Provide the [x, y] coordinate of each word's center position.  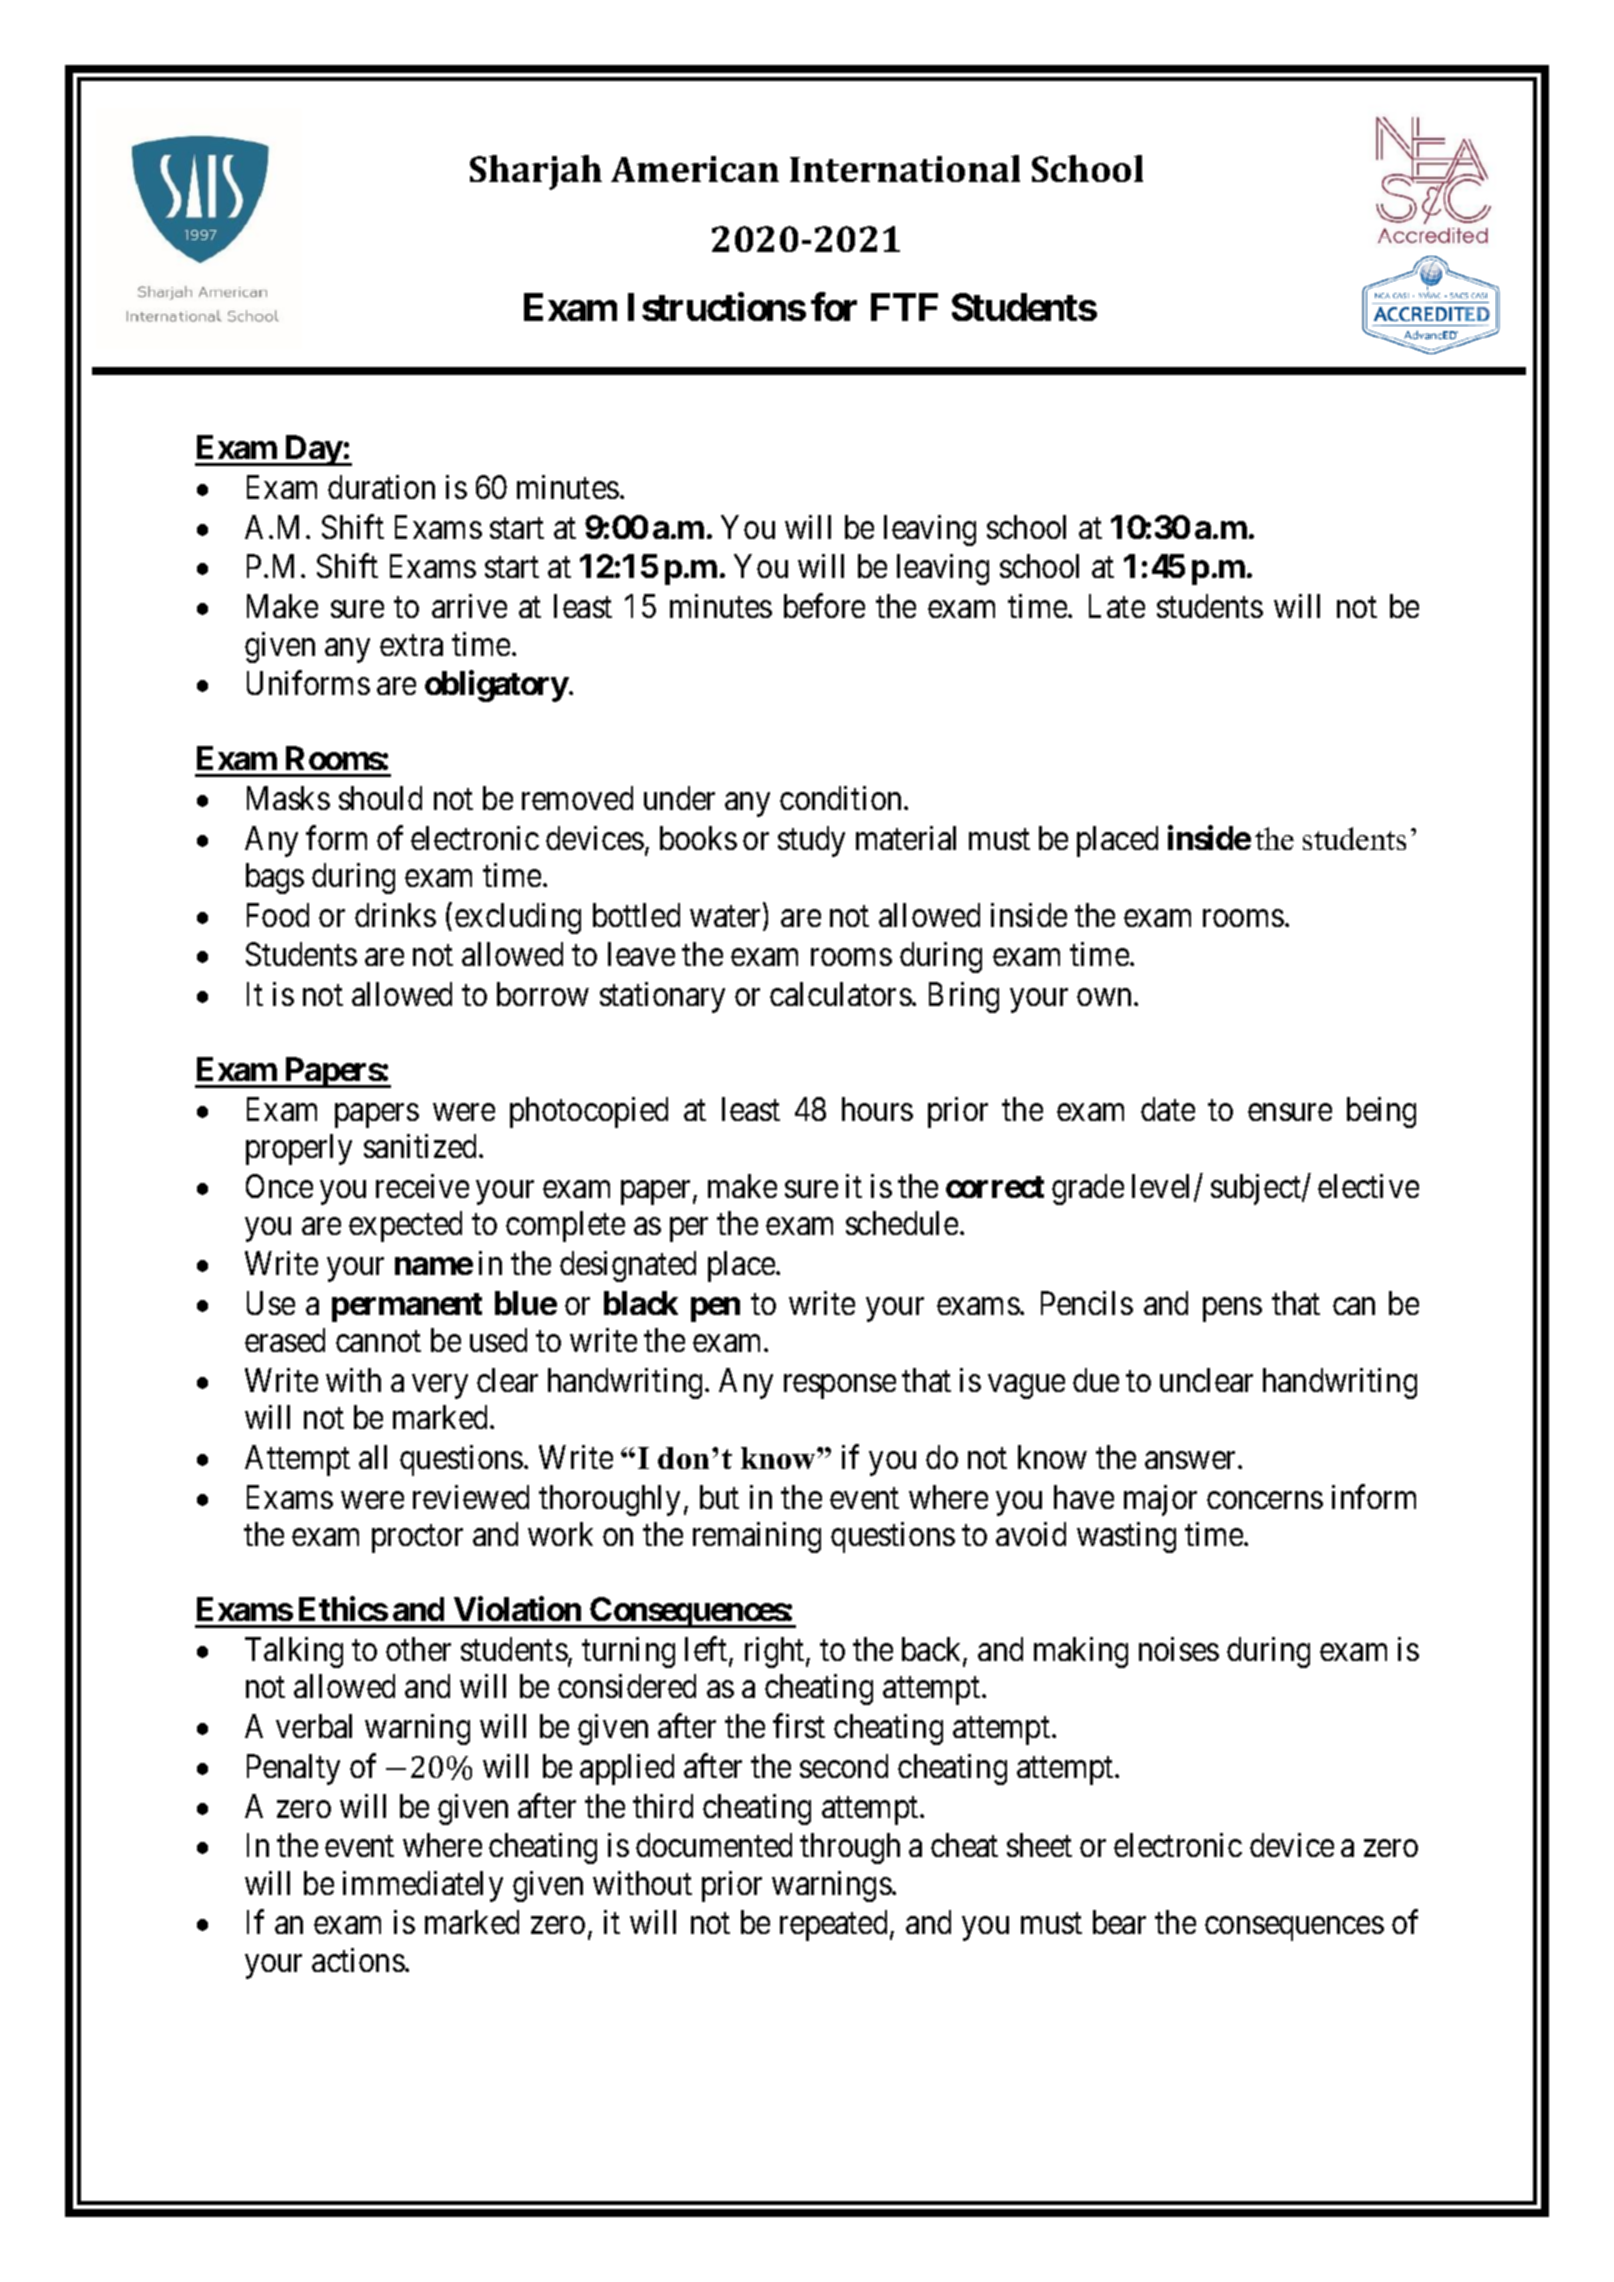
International [905, 168]
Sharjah [536, 172]
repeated [835, 1925]
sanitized [422, 1146]
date [1168, 1109]
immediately [423, 1886]
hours [877, 1109]
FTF [904, 307]
